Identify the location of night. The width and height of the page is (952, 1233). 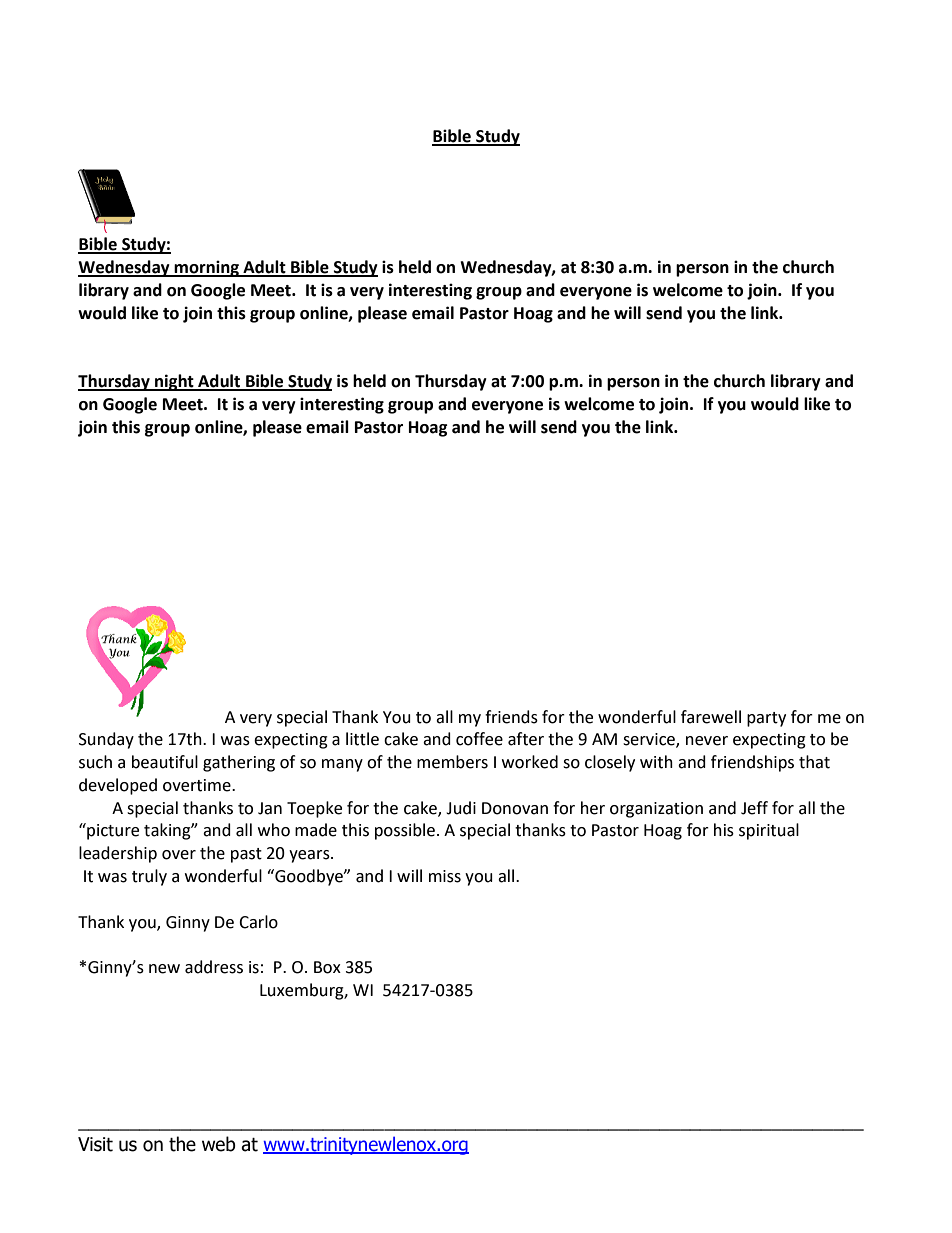
(174, 382).
